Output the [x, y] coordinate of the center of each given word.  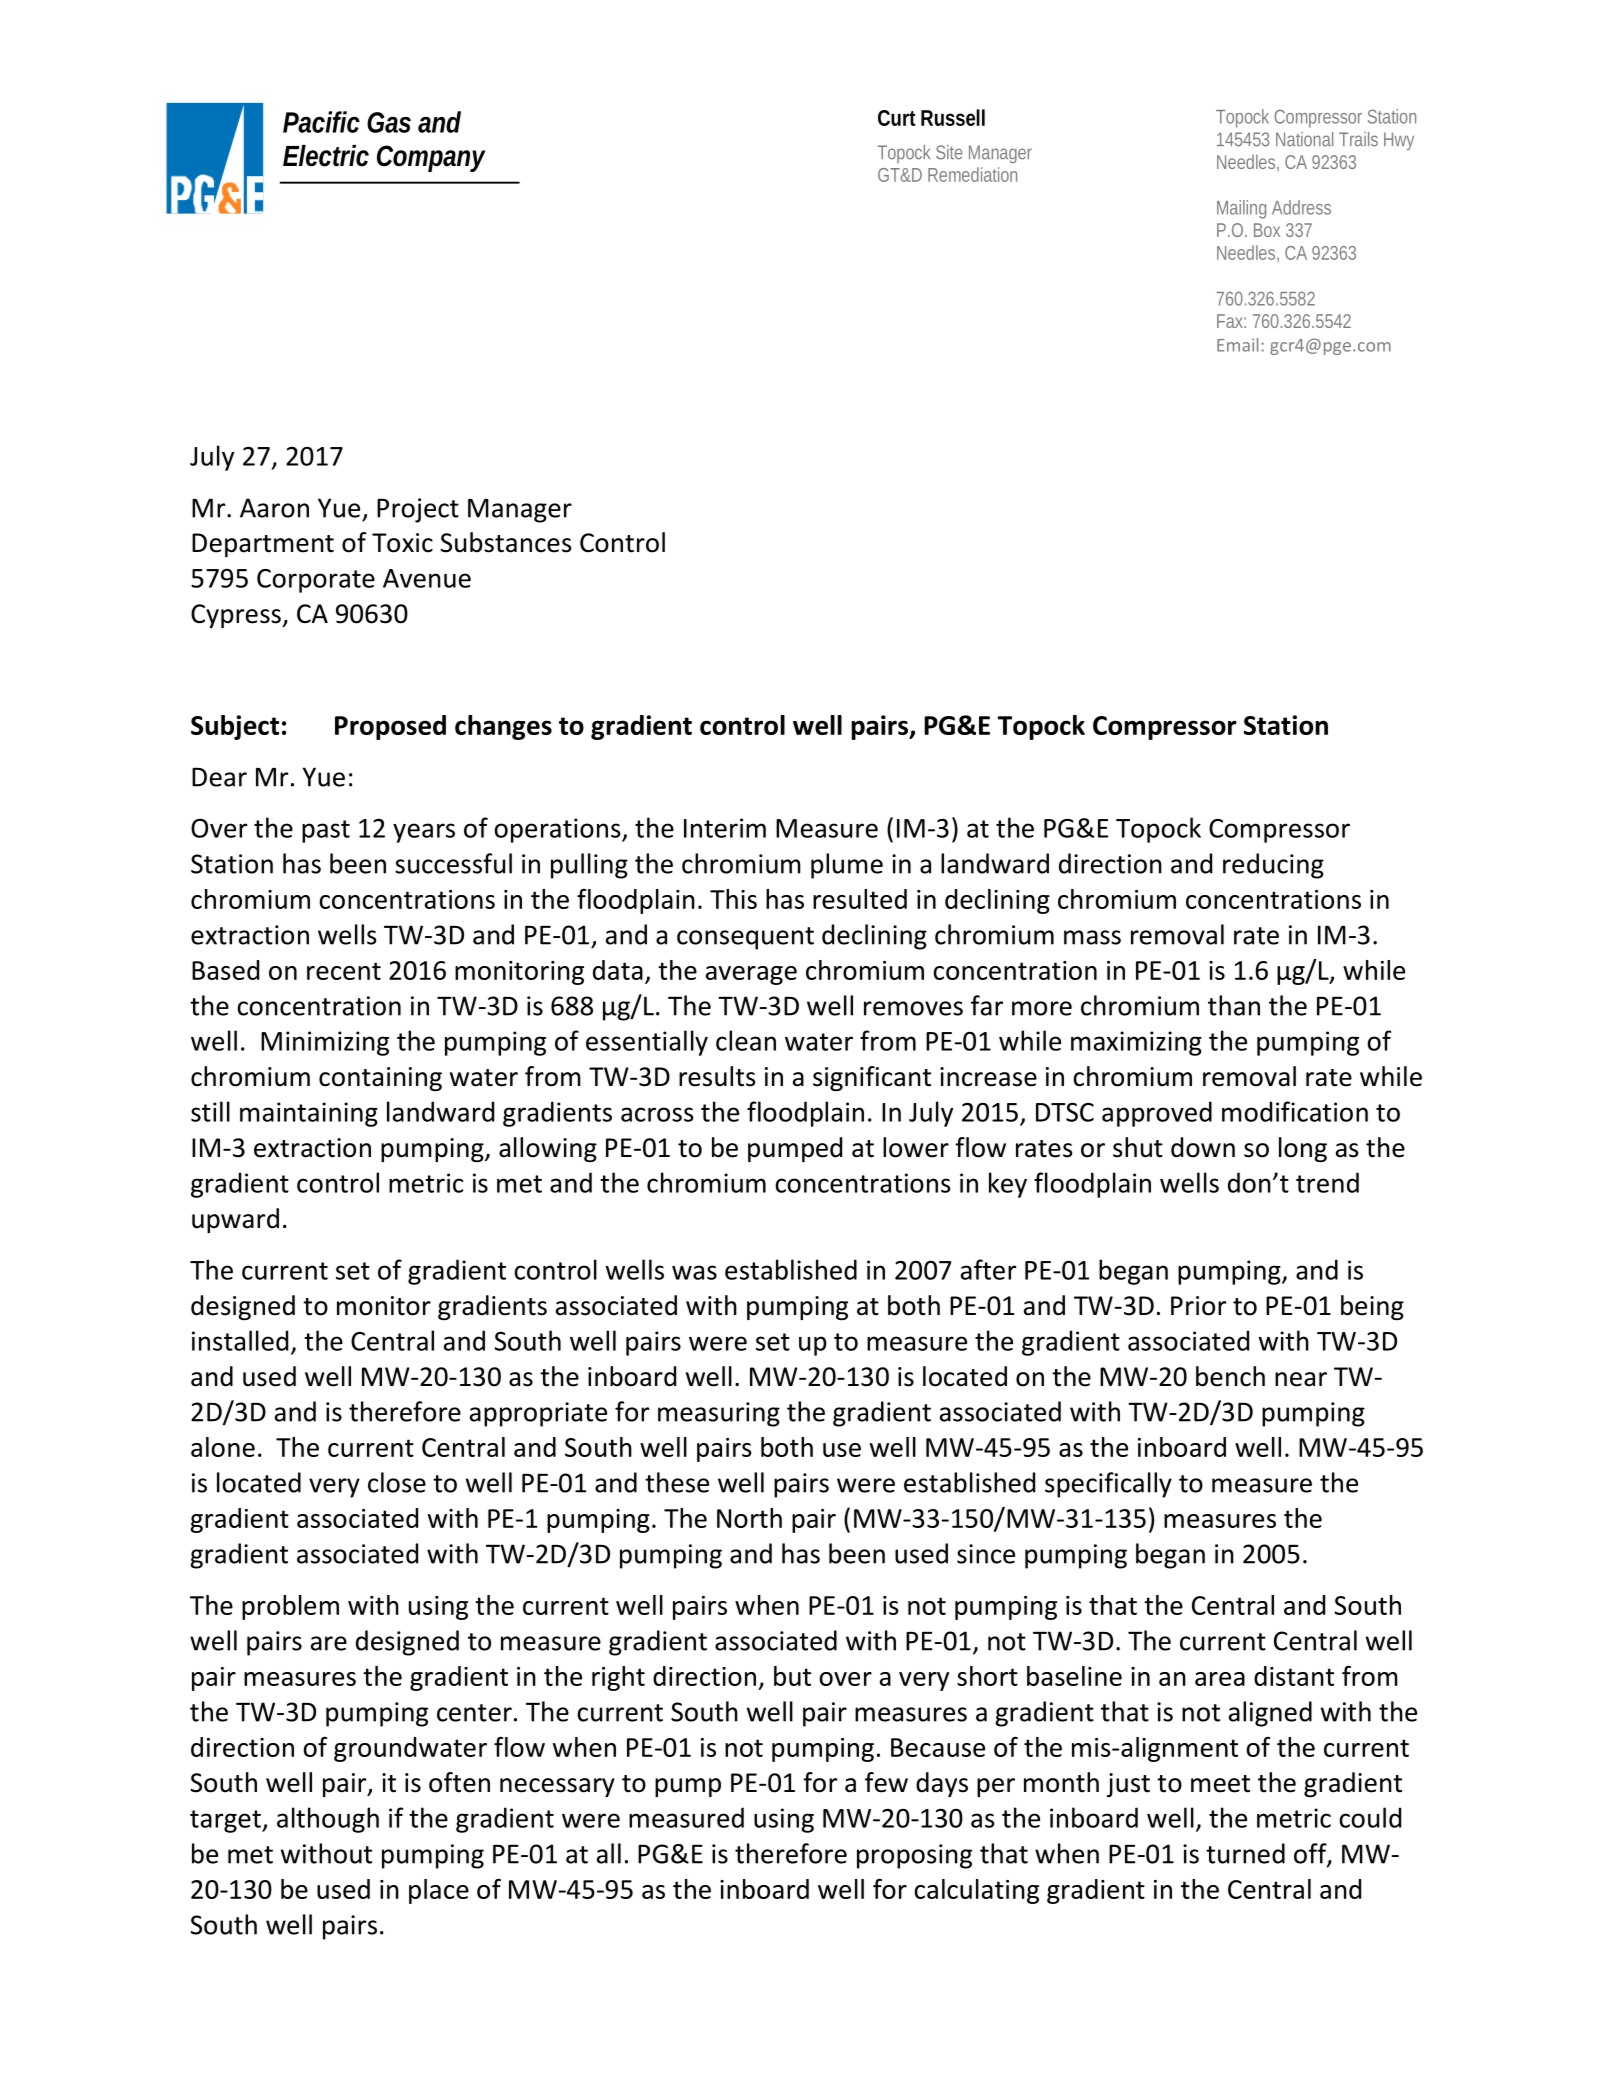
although [328, 1820]
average [751, 975]
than [1234, 1005]
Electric [326, 156]
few [886, 1782]
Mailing [1241, 209]
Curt [896, 118]
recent [344, 971]
